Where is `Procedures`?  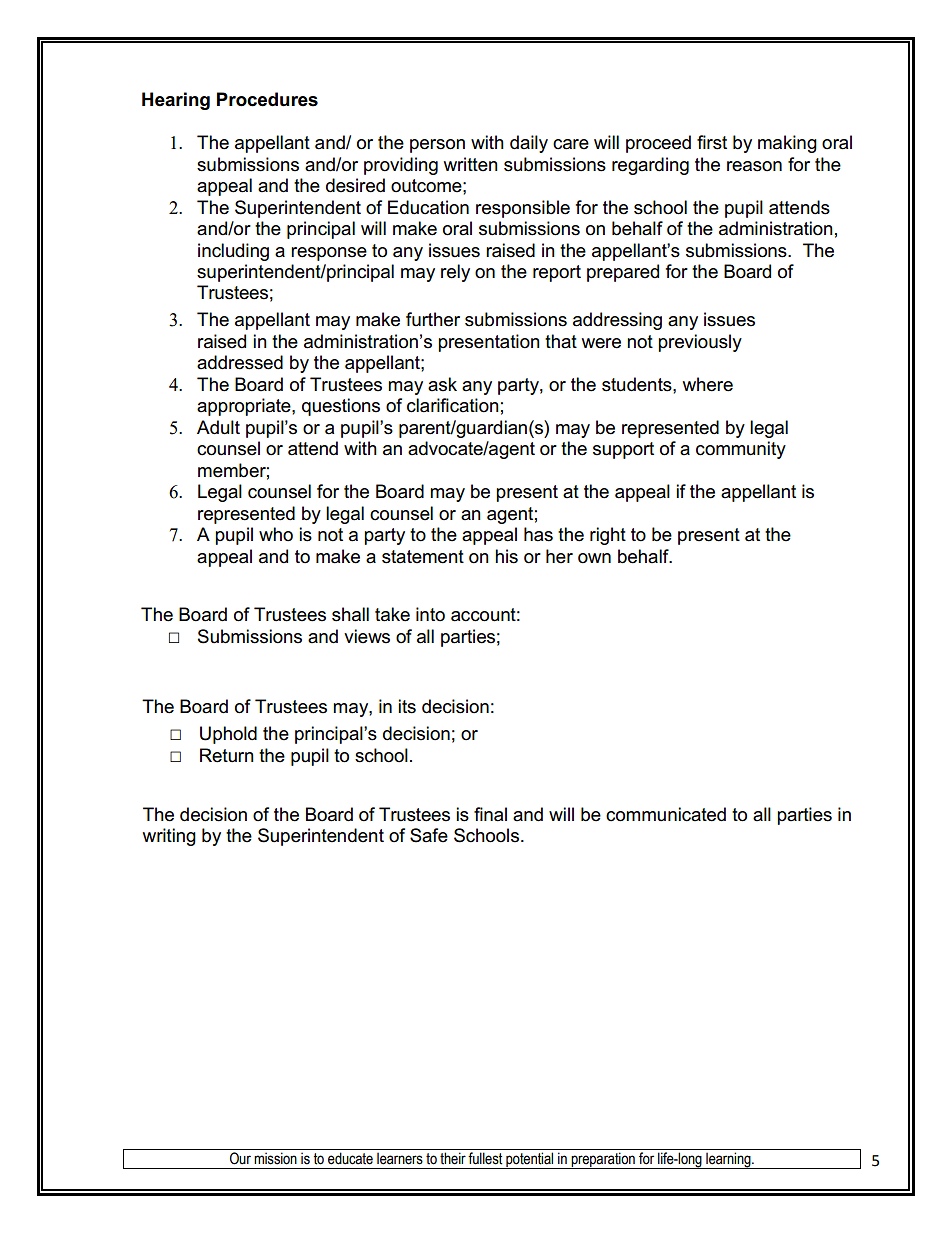 Procedures is located at coordinates (267, 99).
